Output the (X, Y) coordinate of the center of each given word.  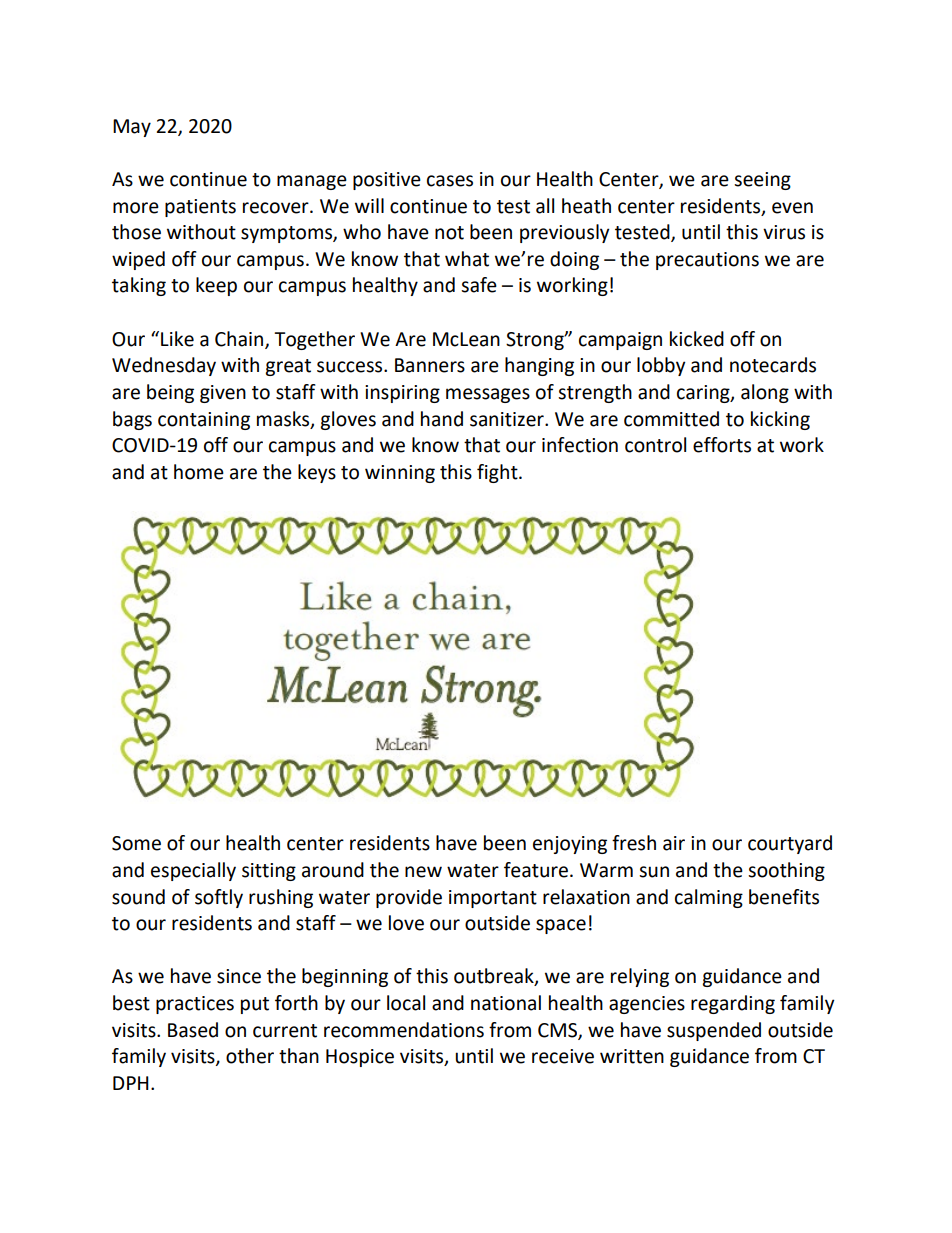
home (199, 472)
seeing (762, 181)
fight (498, 473)
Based (193, 1030)
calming (709, 898)
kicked (697, 339)
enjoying (570, 845)
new (423, 872)
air (674, 843)
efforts (722, 445)
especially (193, 871)
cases (450, 181)
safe (479, 285)
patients (200, 208)
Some (136, 843)
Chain (239, 339)
